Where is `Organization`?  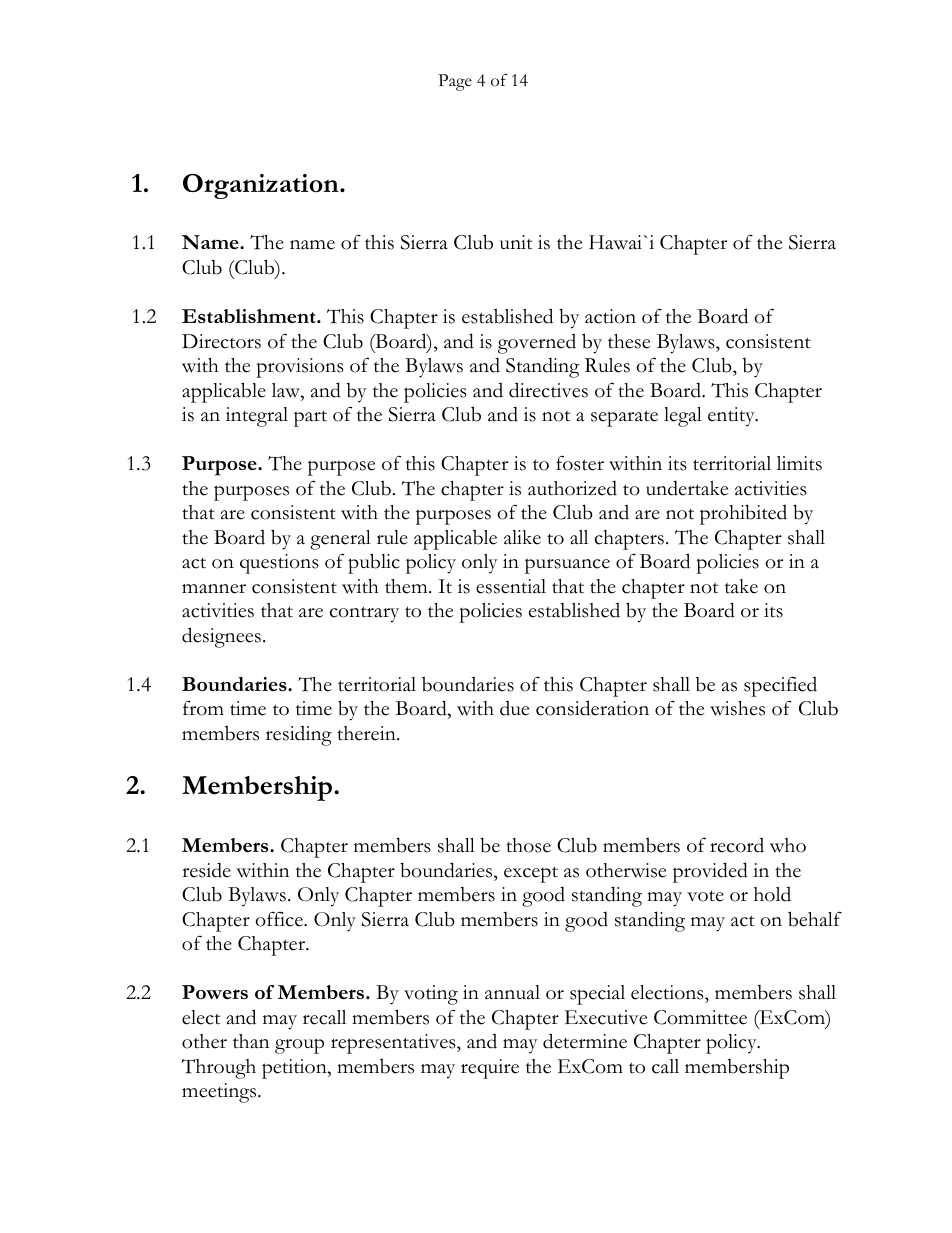 Organization is located at coordinates (262, 186).
